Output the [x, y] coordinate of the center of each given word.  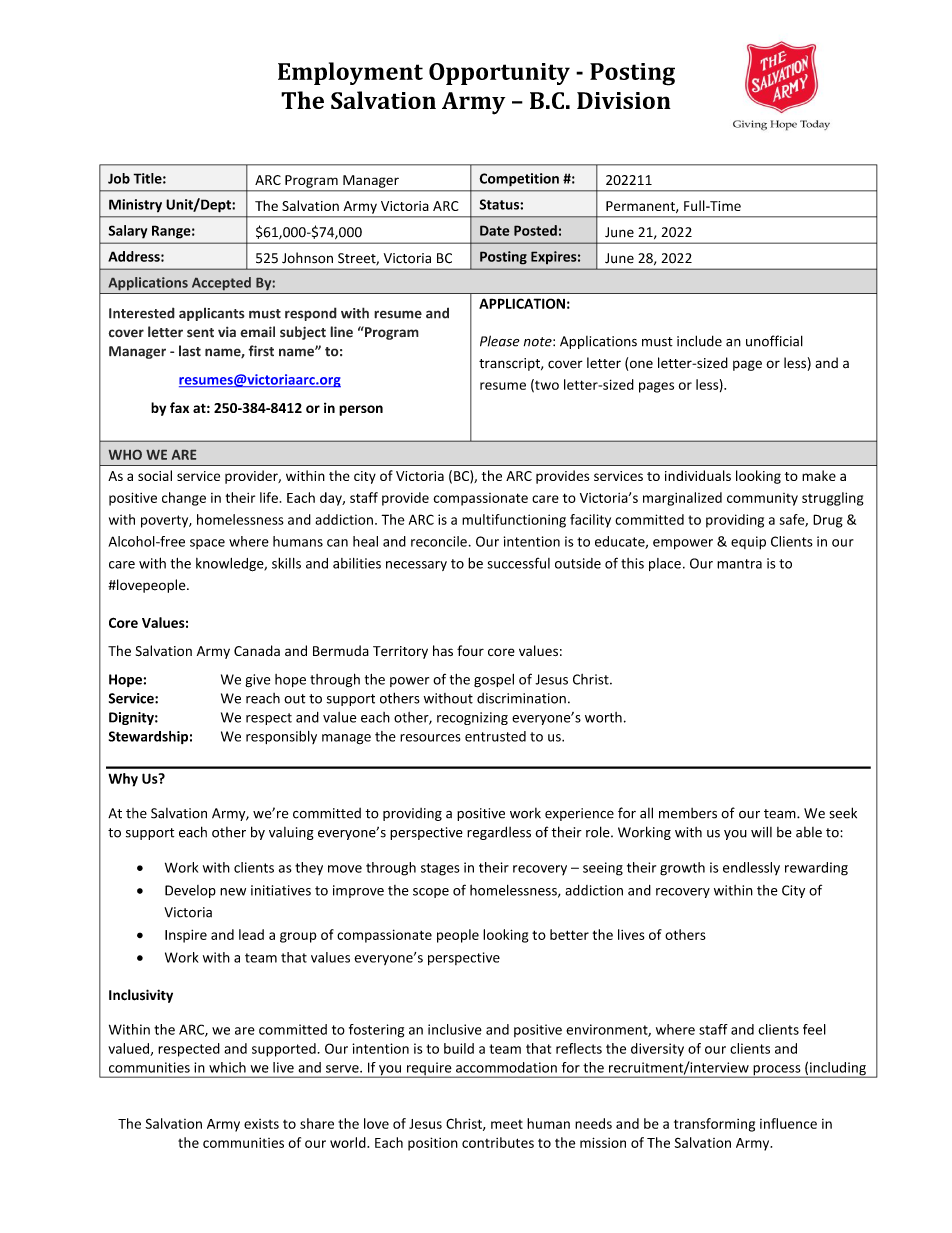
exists [261, 1124]
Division [624, 100]
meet [507, 1124]
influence [788, 1123]
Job [119, 178]
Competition [519, 180]
